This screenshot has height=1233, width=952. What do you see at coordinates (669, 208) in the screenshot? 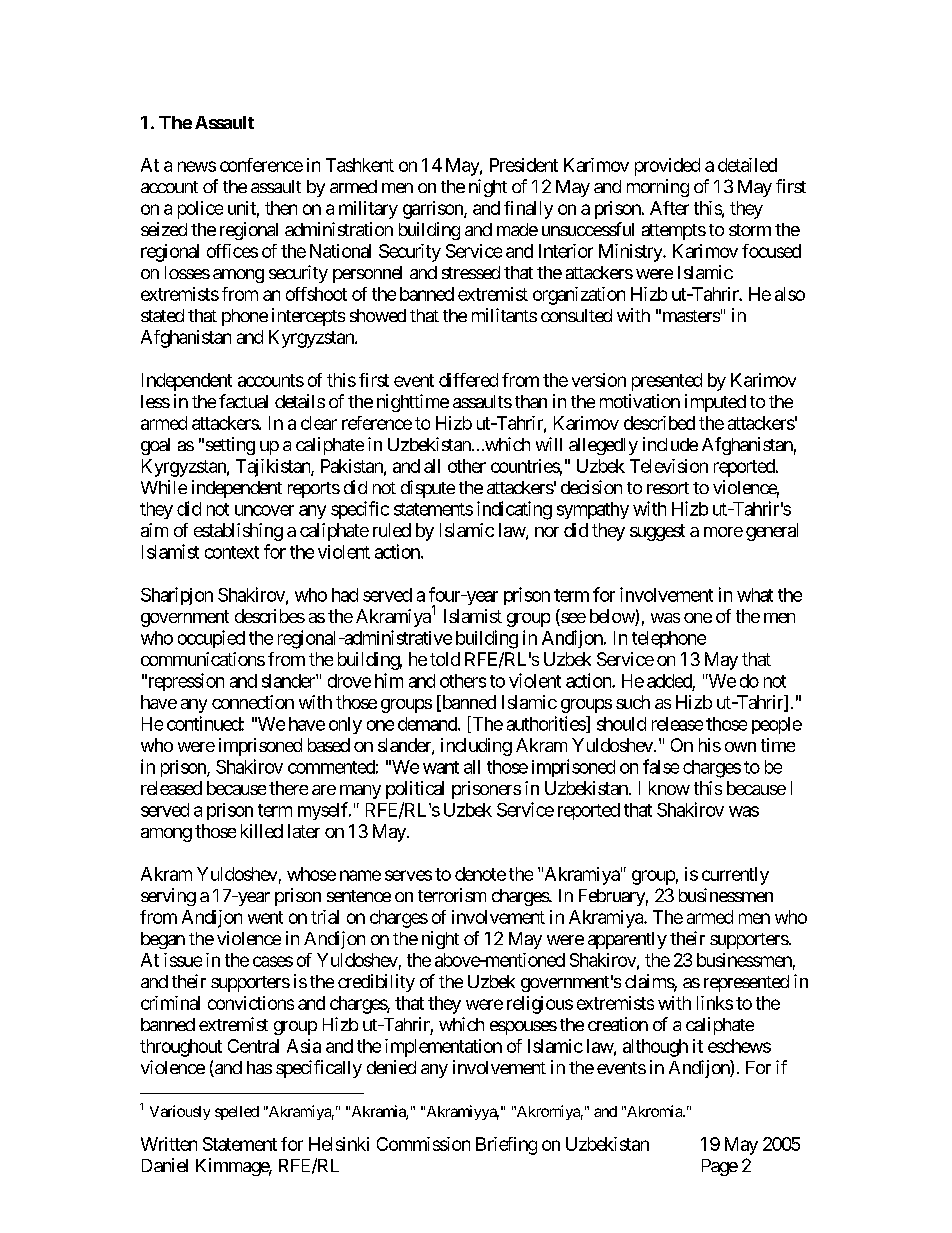
I see `After` at bounding box center [669, 208].
